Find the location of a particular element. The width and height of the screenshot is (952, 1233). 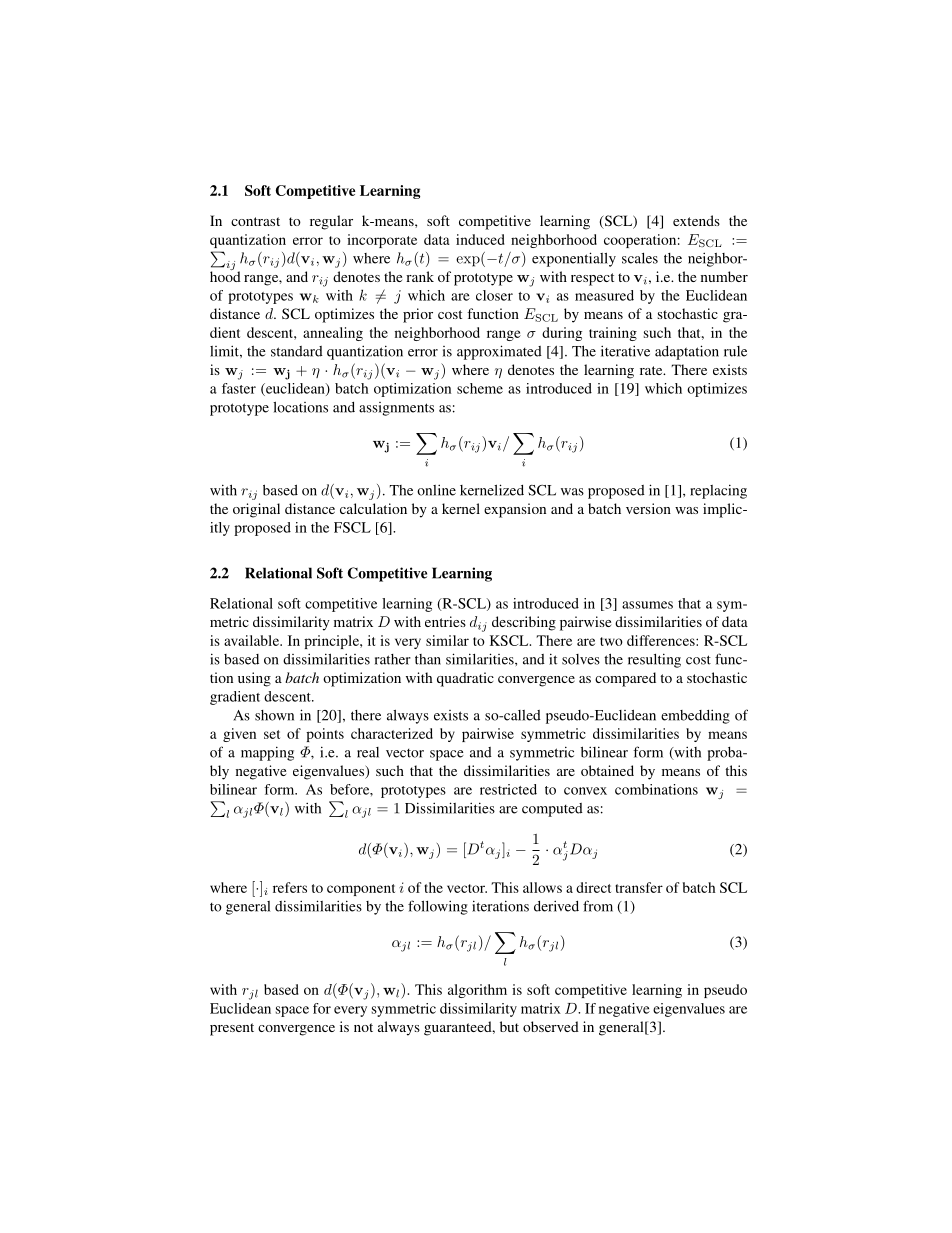

obtained is located at coordinates (607, 770).
